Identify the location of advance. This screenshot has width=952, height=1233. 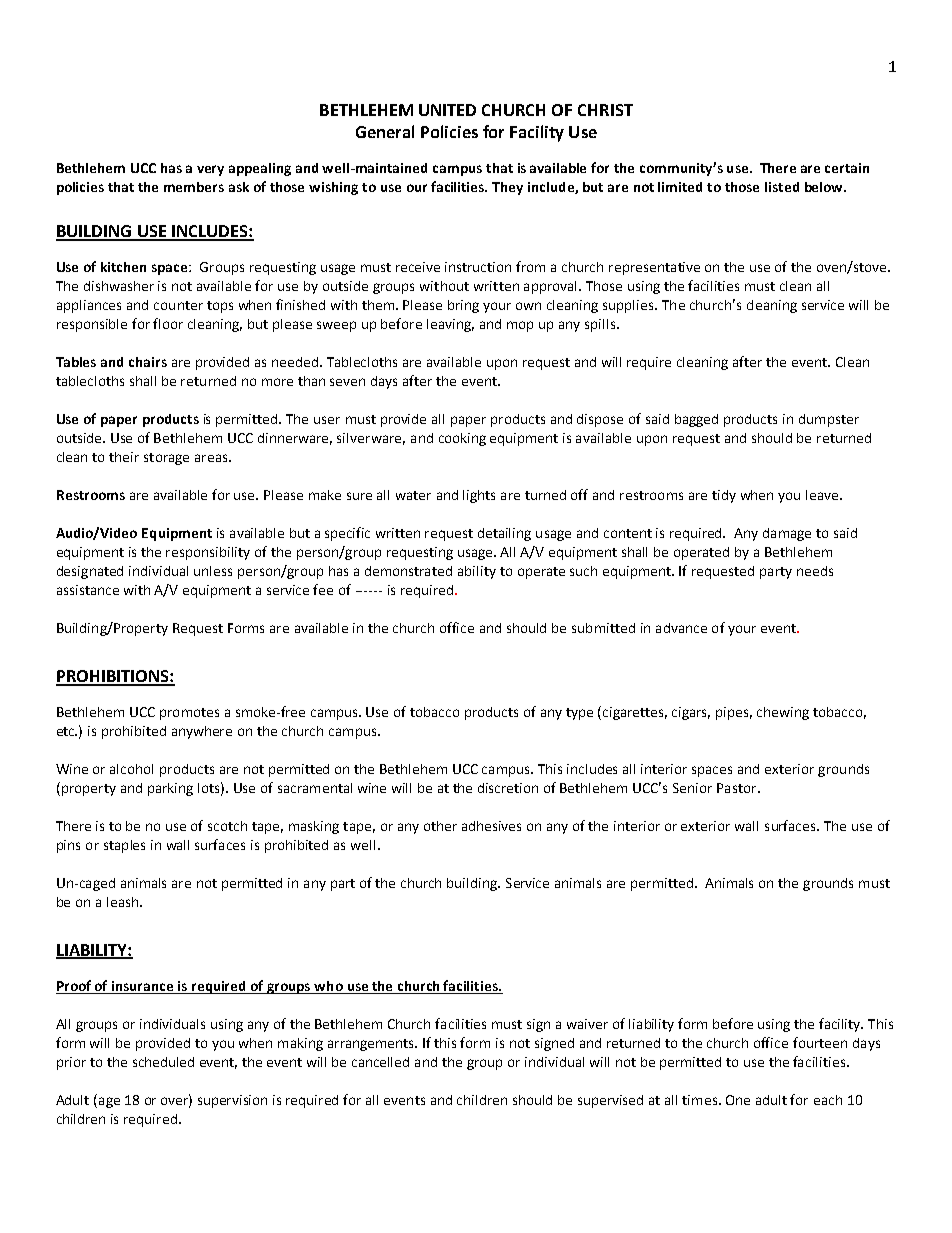
(681, 628).
